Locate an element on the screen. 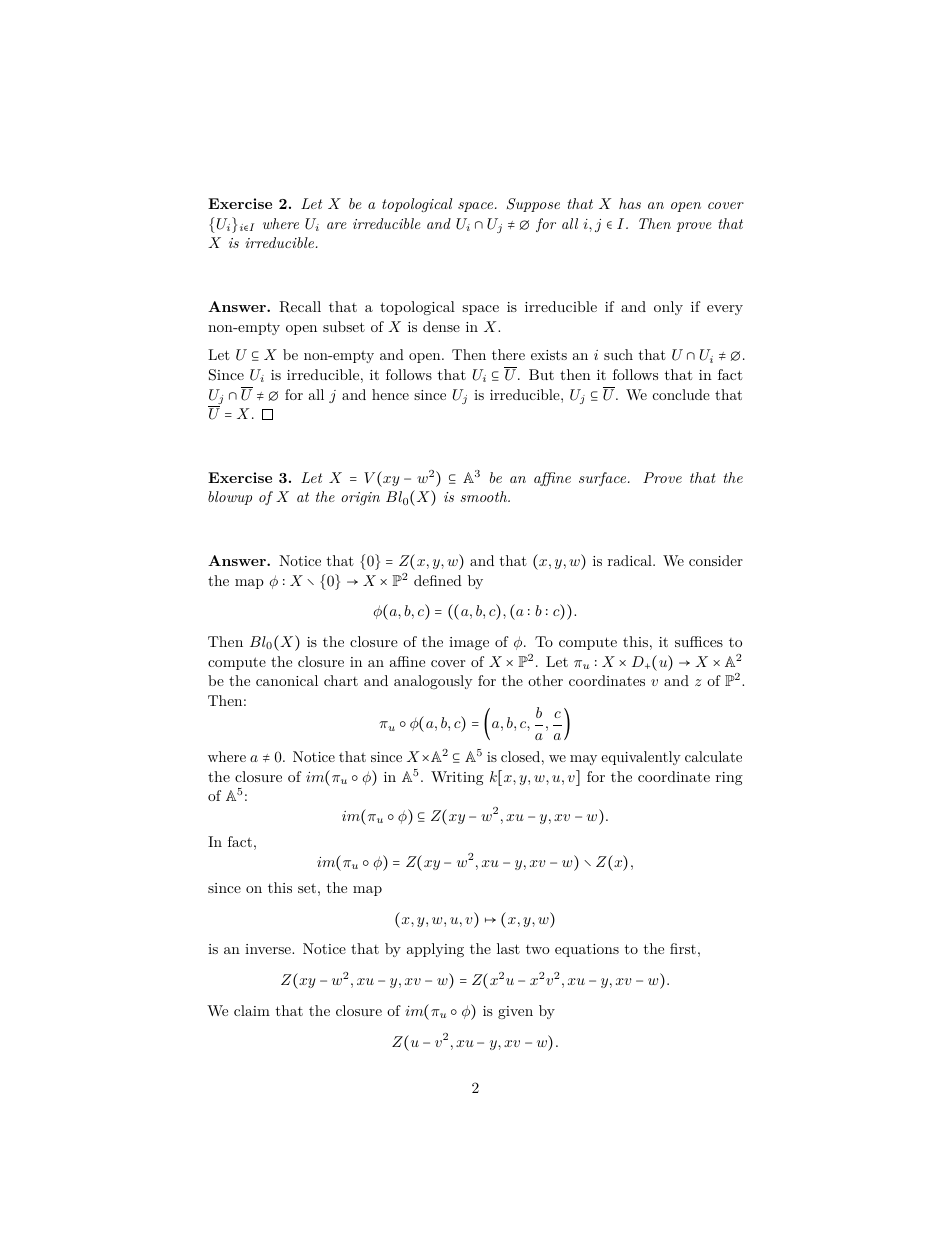  suffices is located at coordinates (699, 641).
